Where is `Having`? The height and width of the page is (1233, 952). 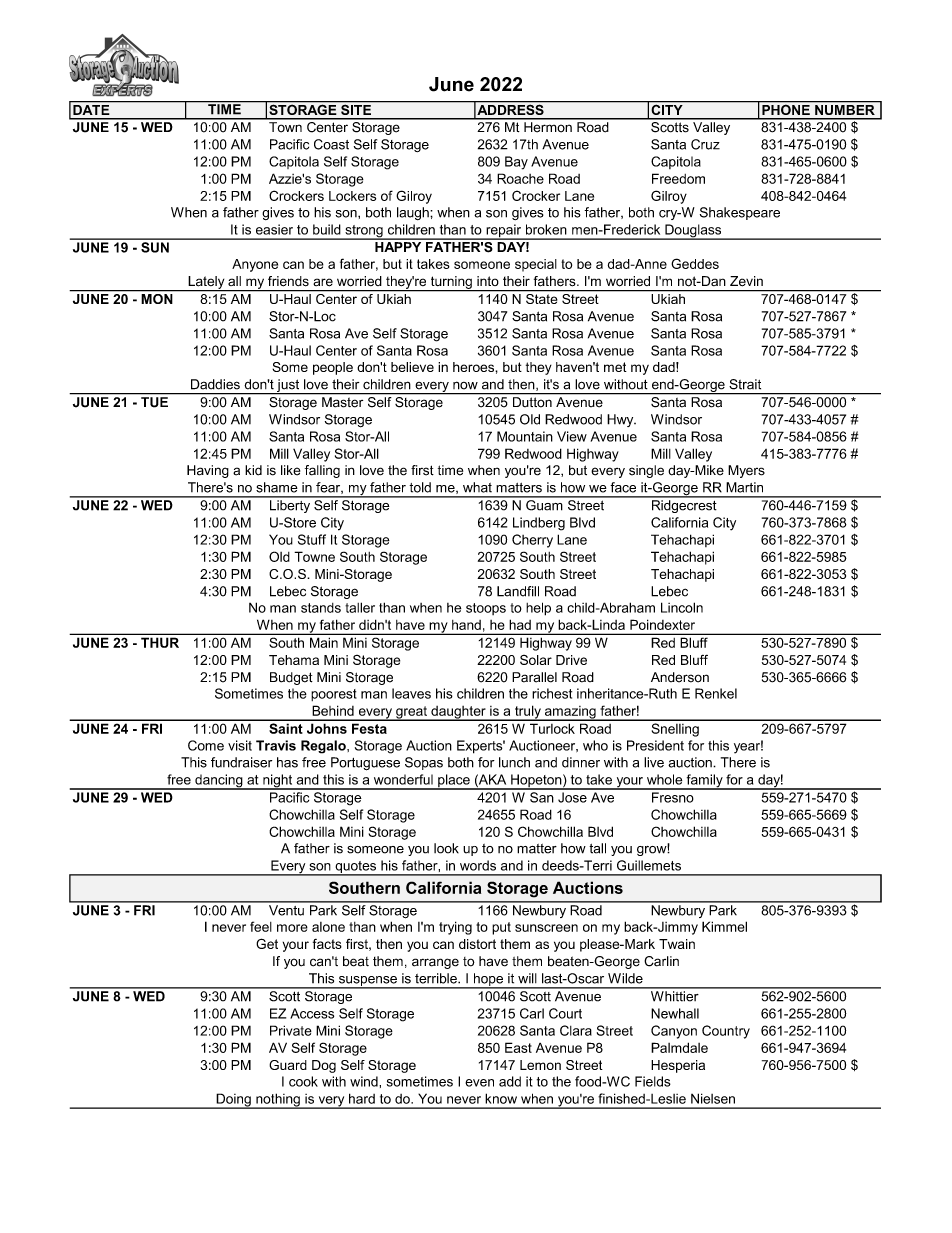 Having is located at coordinates (208, 471).
